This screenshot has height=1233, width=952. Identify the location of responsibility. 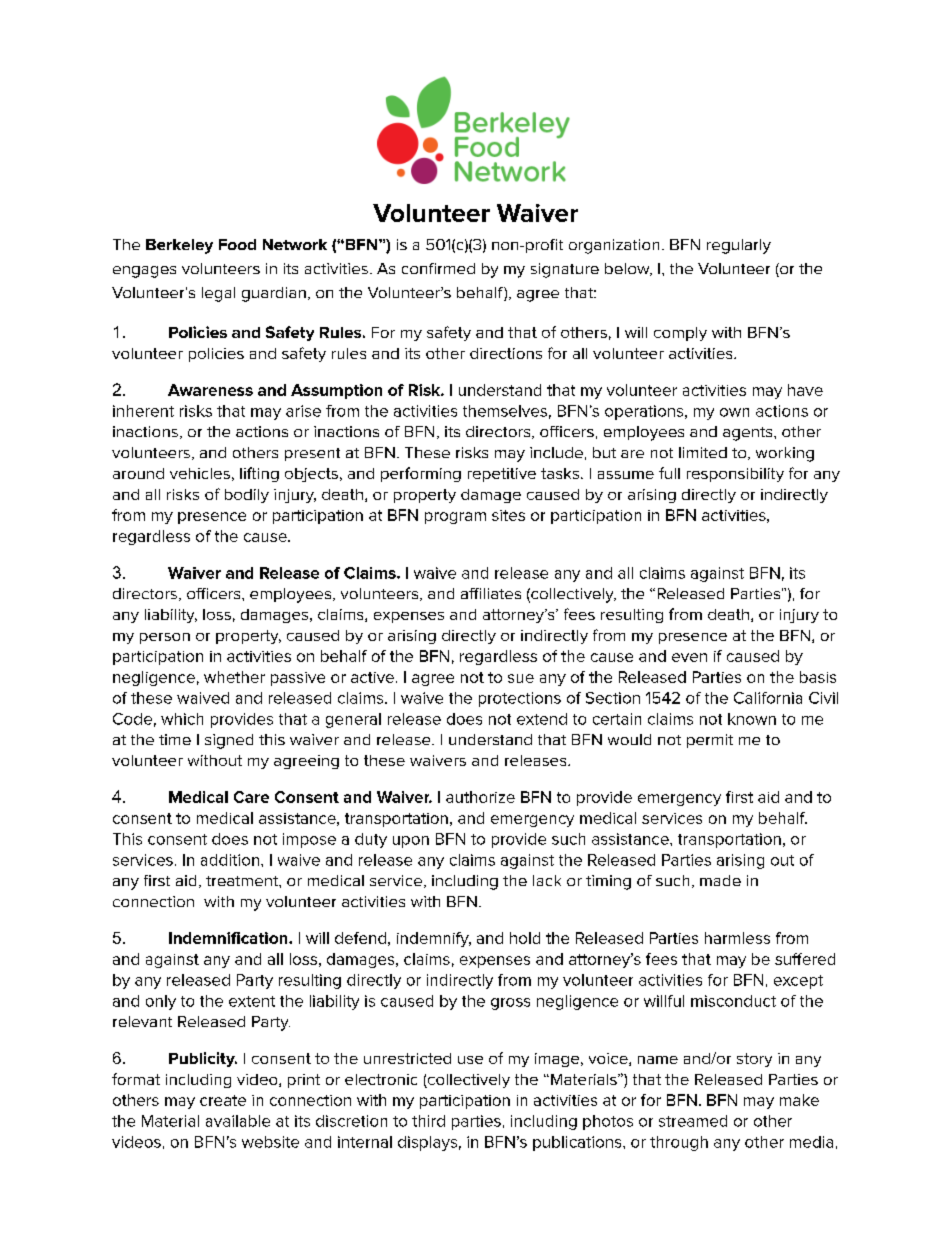
(735, 475).
